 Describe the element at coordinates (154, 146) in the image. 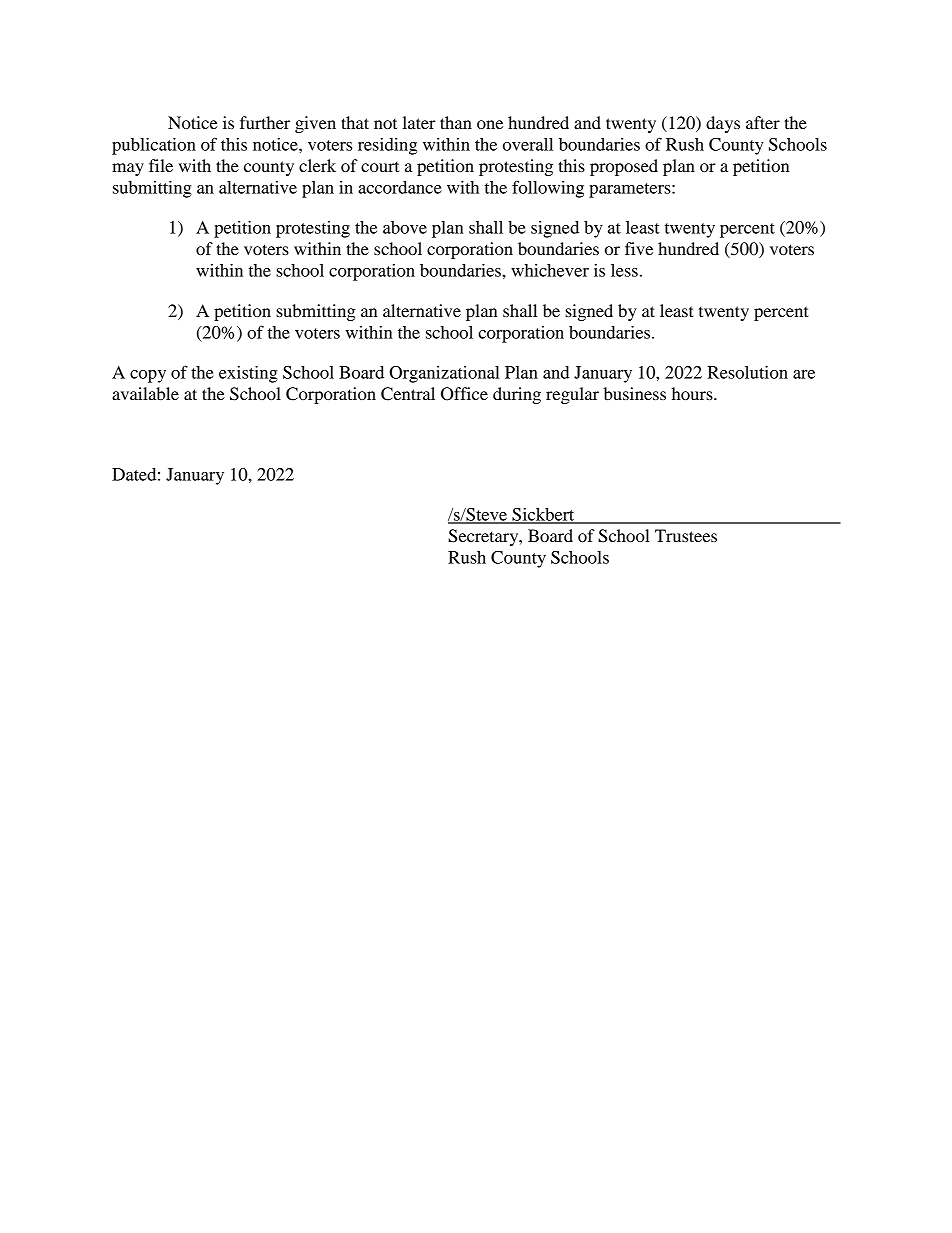

I see `publication` at that location.
